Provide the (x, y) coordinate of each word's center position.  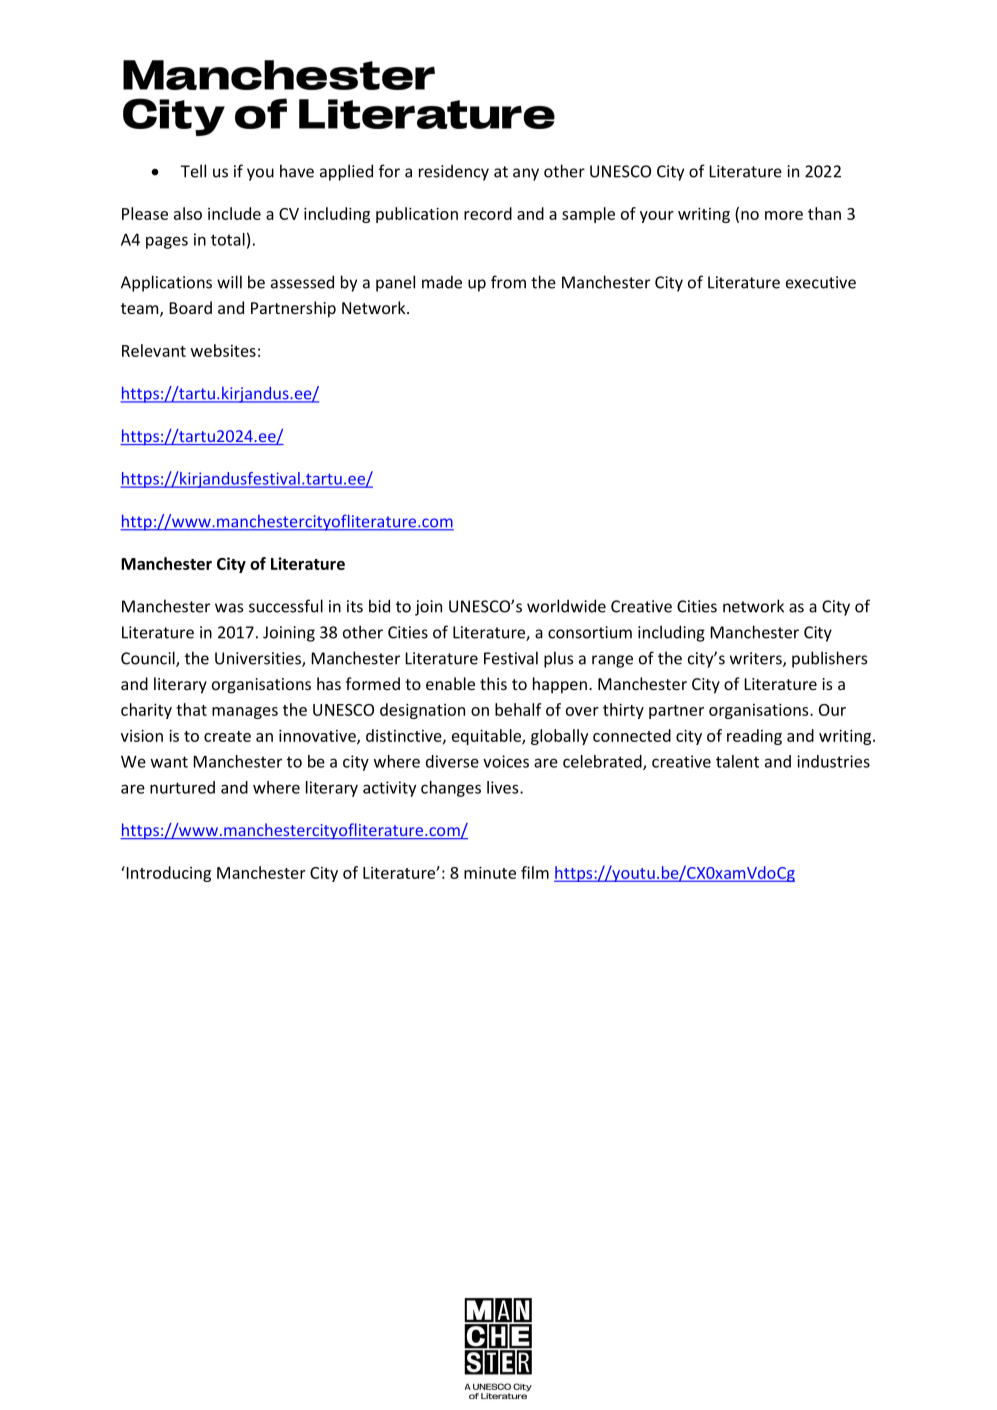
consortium (590, 632)
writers (757, 659)
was (229, 608)
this (493, 683)
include (234, 213)
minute (490, 872)
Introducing (167, 874)
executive (821, 282)
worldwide (566, 606)
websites (223, 350)
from (508, 282)
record (488, 213)
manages (245, 713)
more (784, 215)
